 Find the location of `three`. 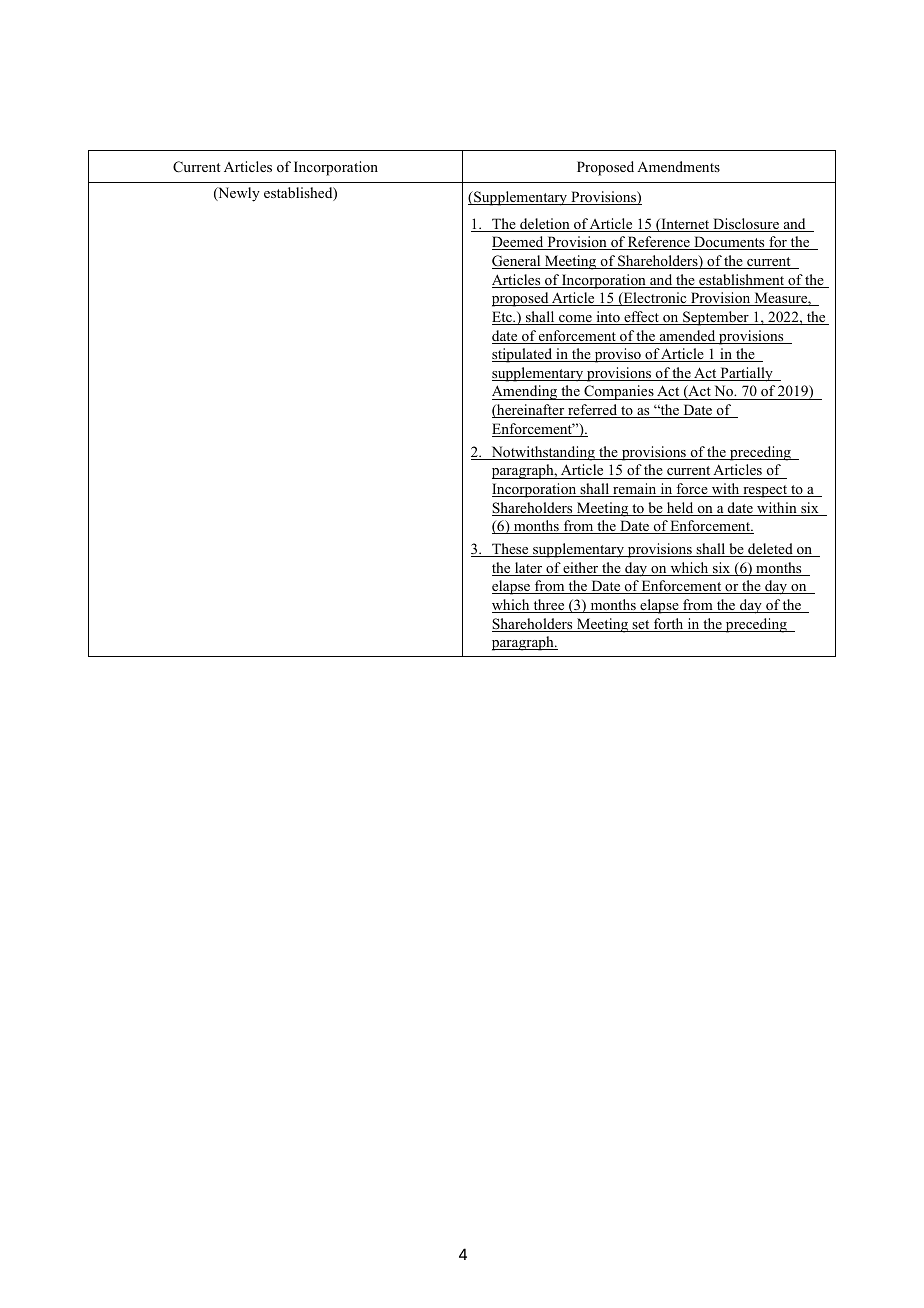

three is located at coordinates (549, 606).
